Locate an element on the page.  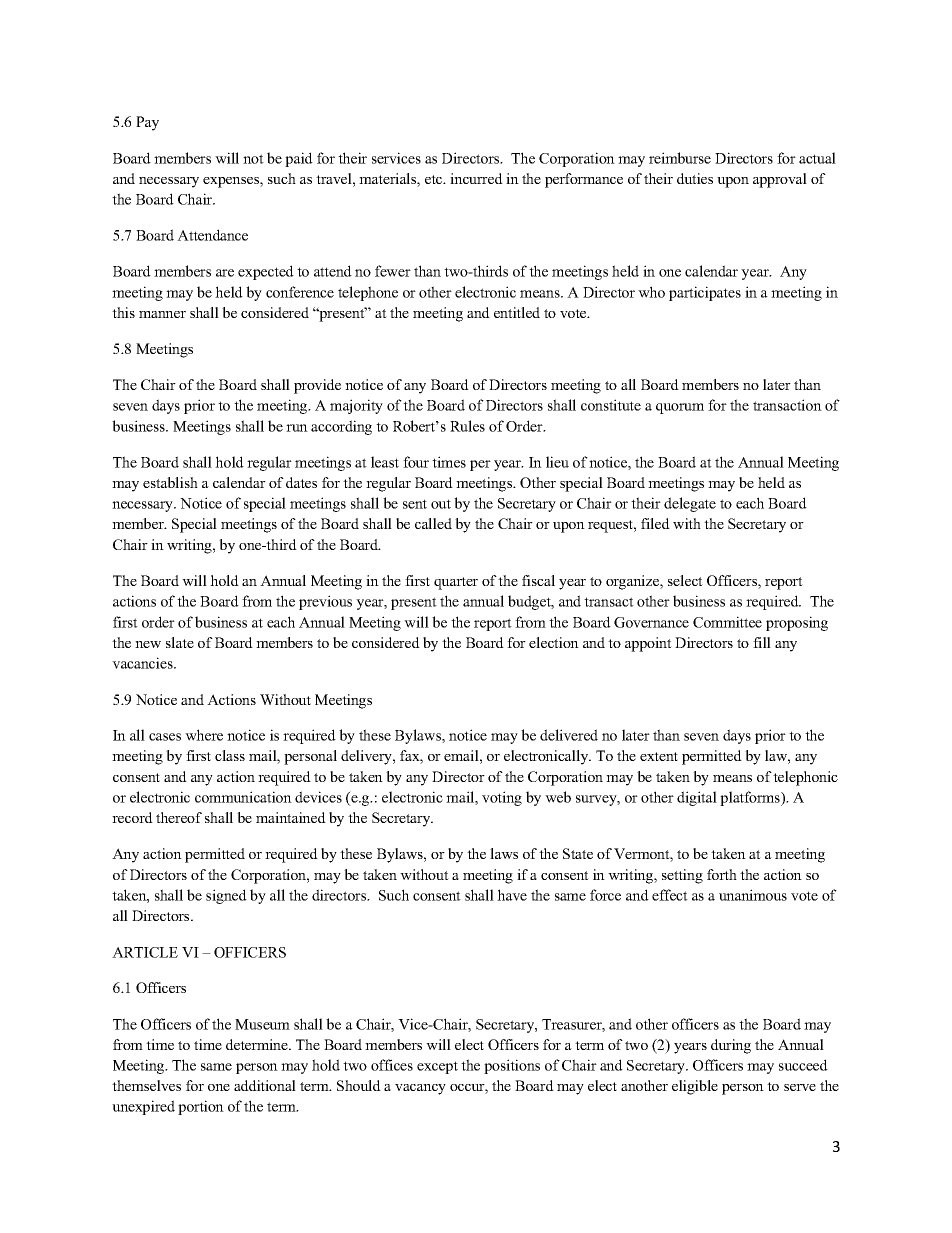
manner is located at coordinates (162, 314).
